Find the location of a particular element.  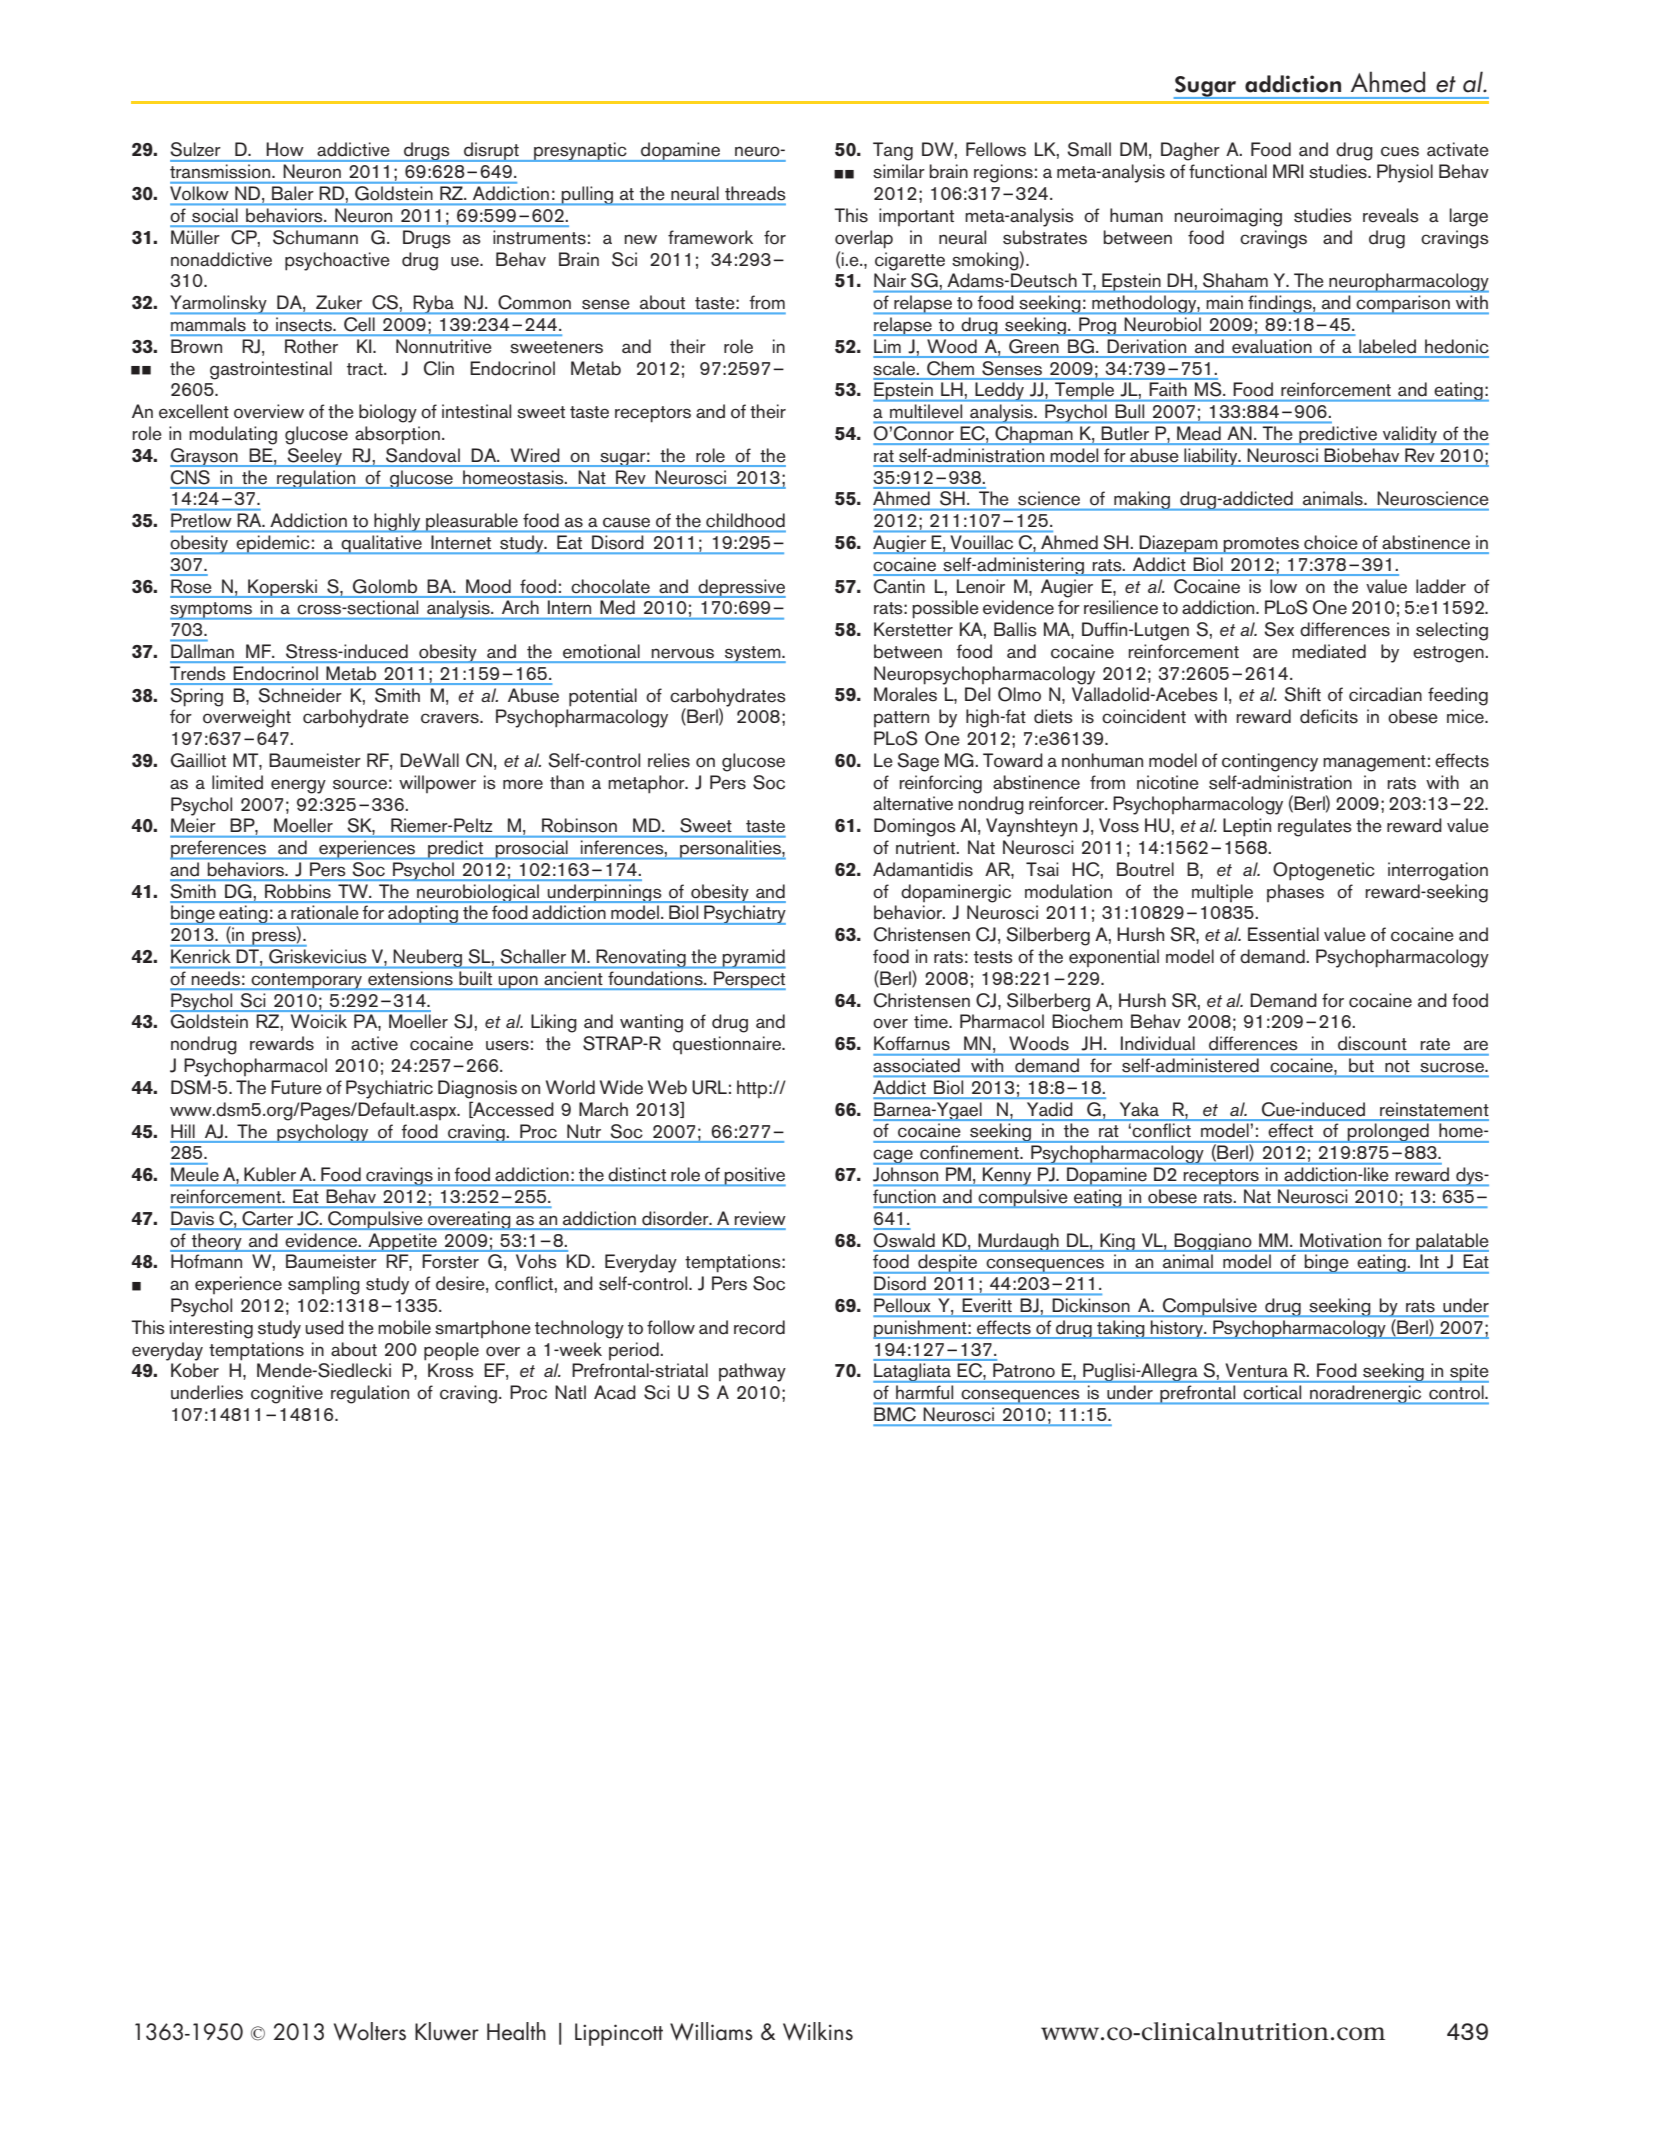

MRI is located at coordinates (1288, 171).
